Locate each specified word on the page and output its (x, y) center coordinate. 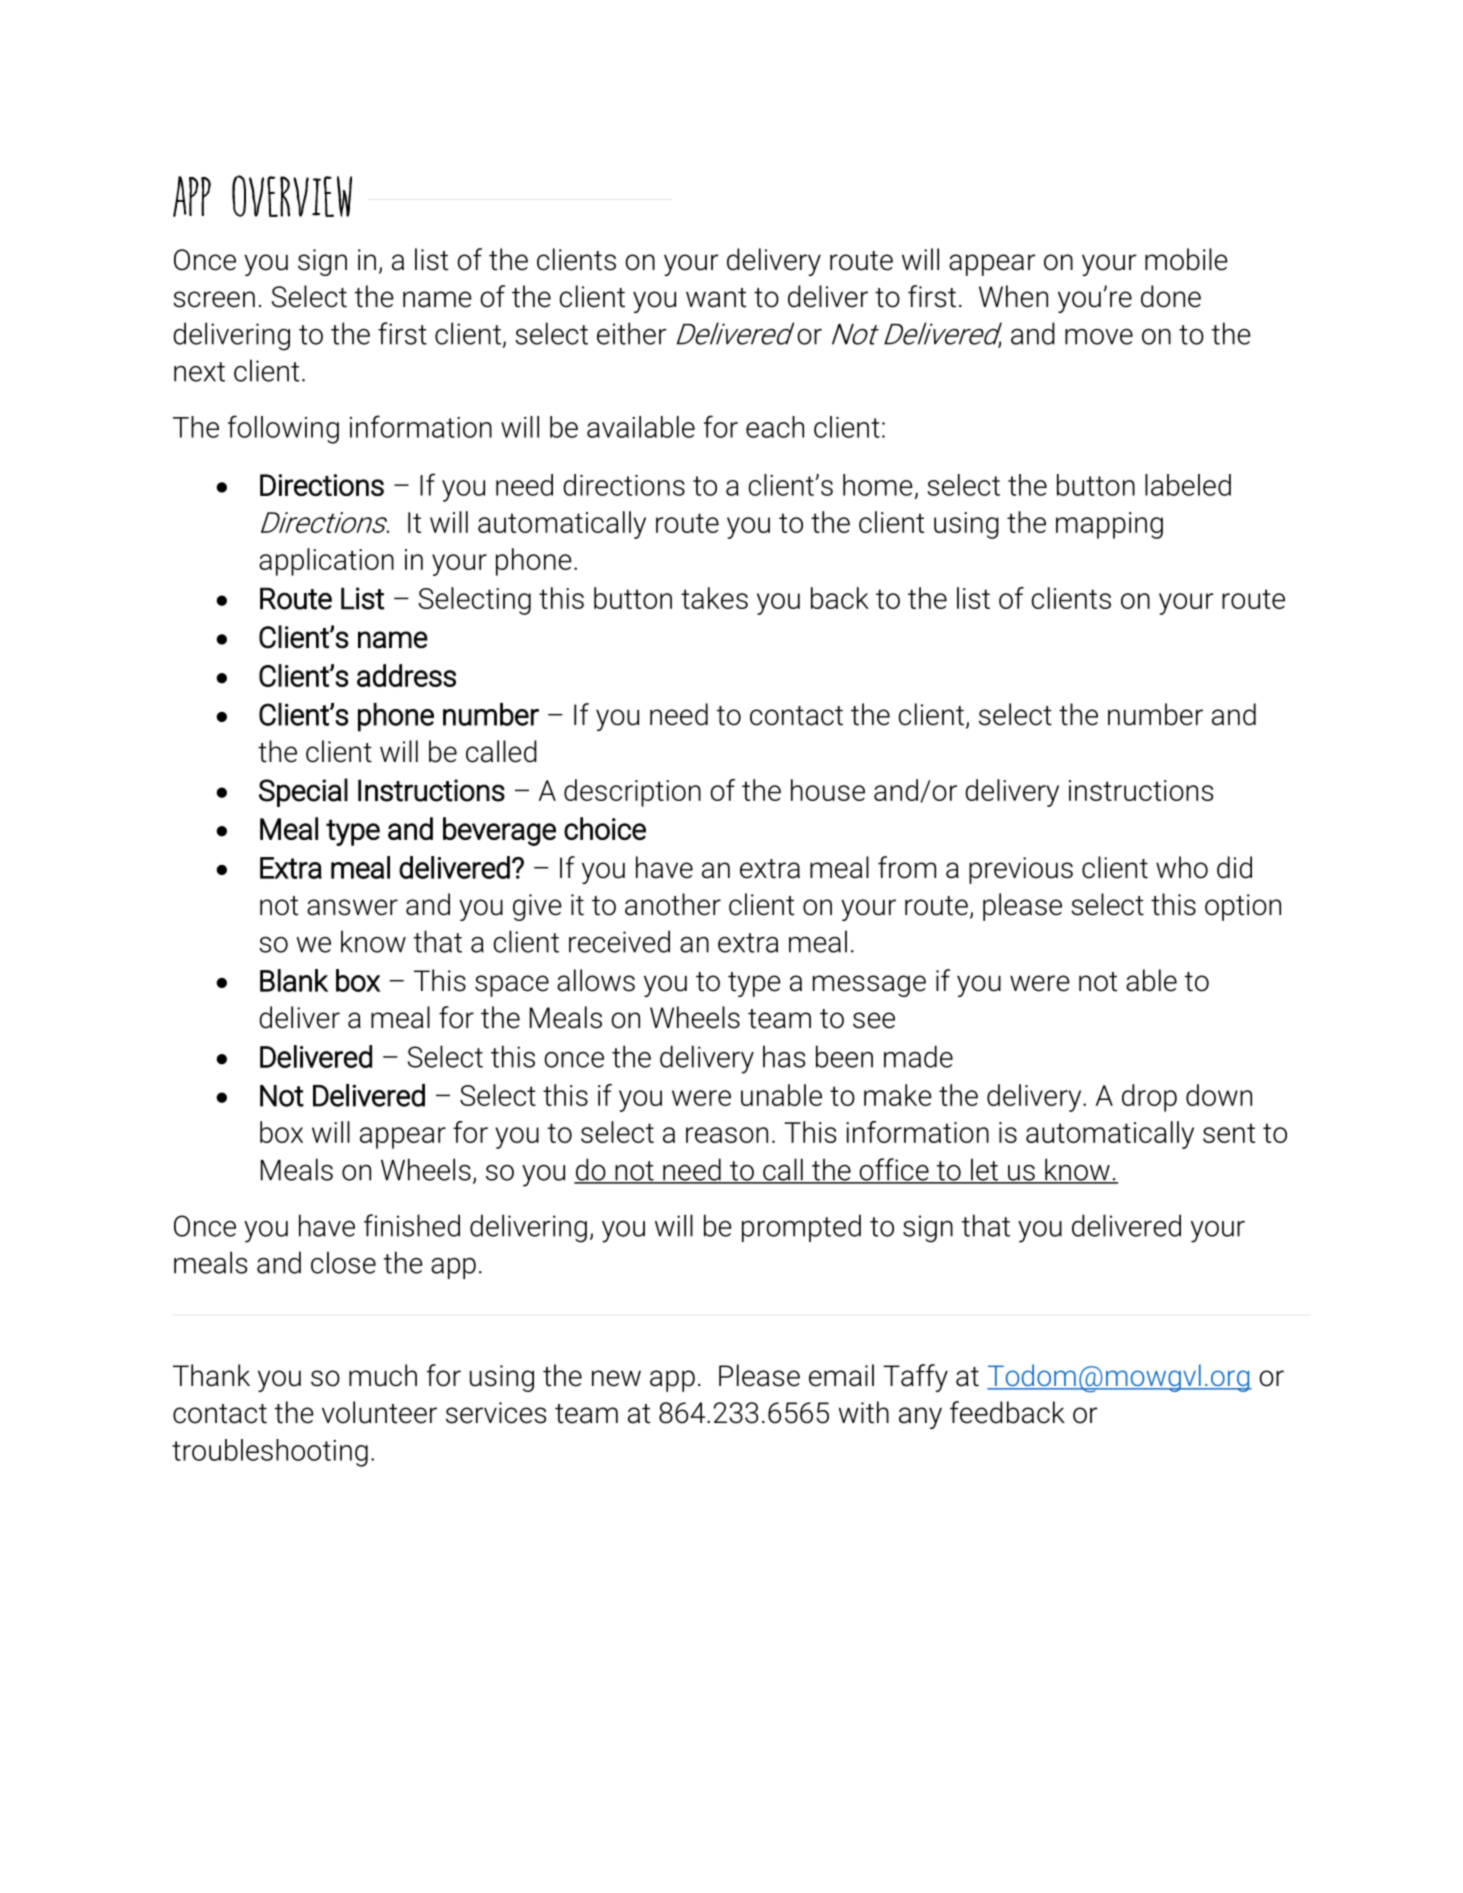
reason (727, 1135)
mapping (1109, 525)
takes (714, 598)
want (716, 298)
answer (352, 907)
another (673, 904)
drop (1149, 1098)
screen (214, 299)
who (1182, 867)
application (326, 562)
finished (412, 1225)
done (1171, 296)
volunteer (379, 1412)
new (616, 1378)
